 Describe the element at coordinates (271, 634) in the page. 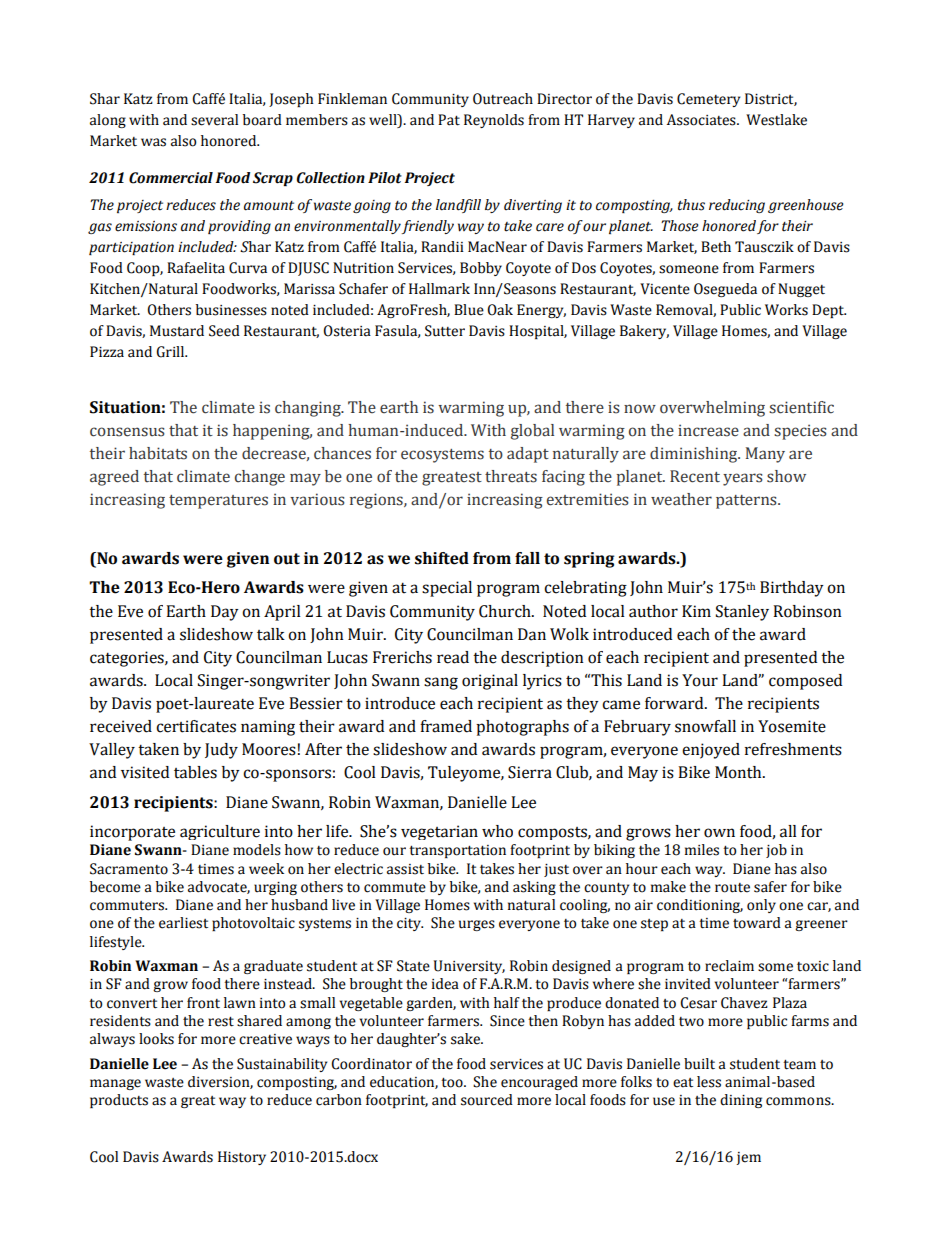

I see `talk` at that location.
